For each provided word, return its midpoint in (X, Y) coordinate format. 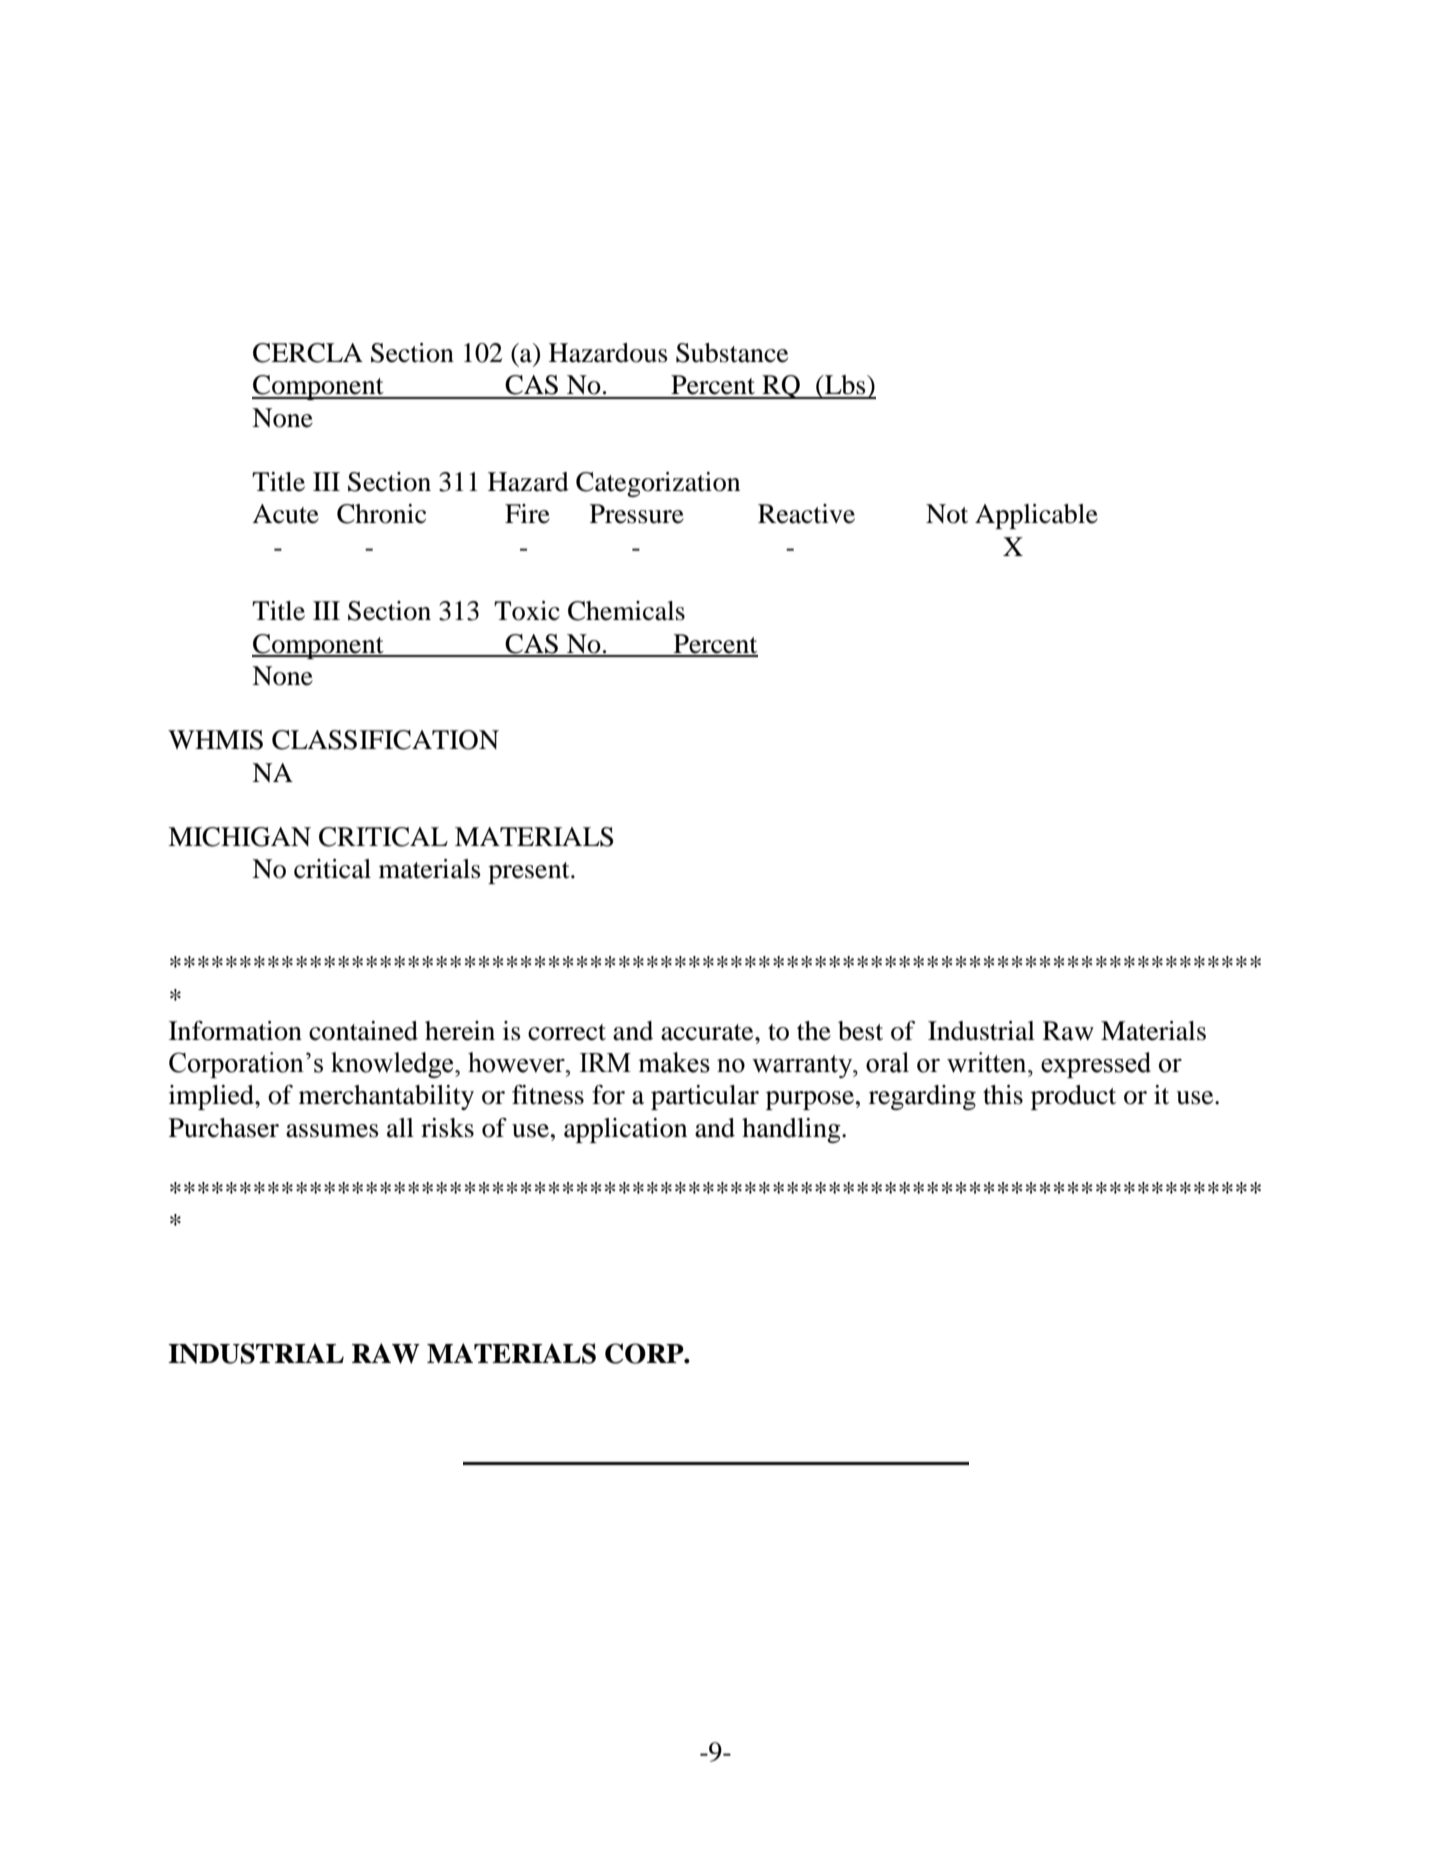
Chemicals (626, 611)
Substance (732, 353)
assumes (332, 1131)
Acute (285, 514)
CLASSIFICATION (385, 740)
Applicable (1036, 516)
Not (947, 514)
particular (705, 1097)
